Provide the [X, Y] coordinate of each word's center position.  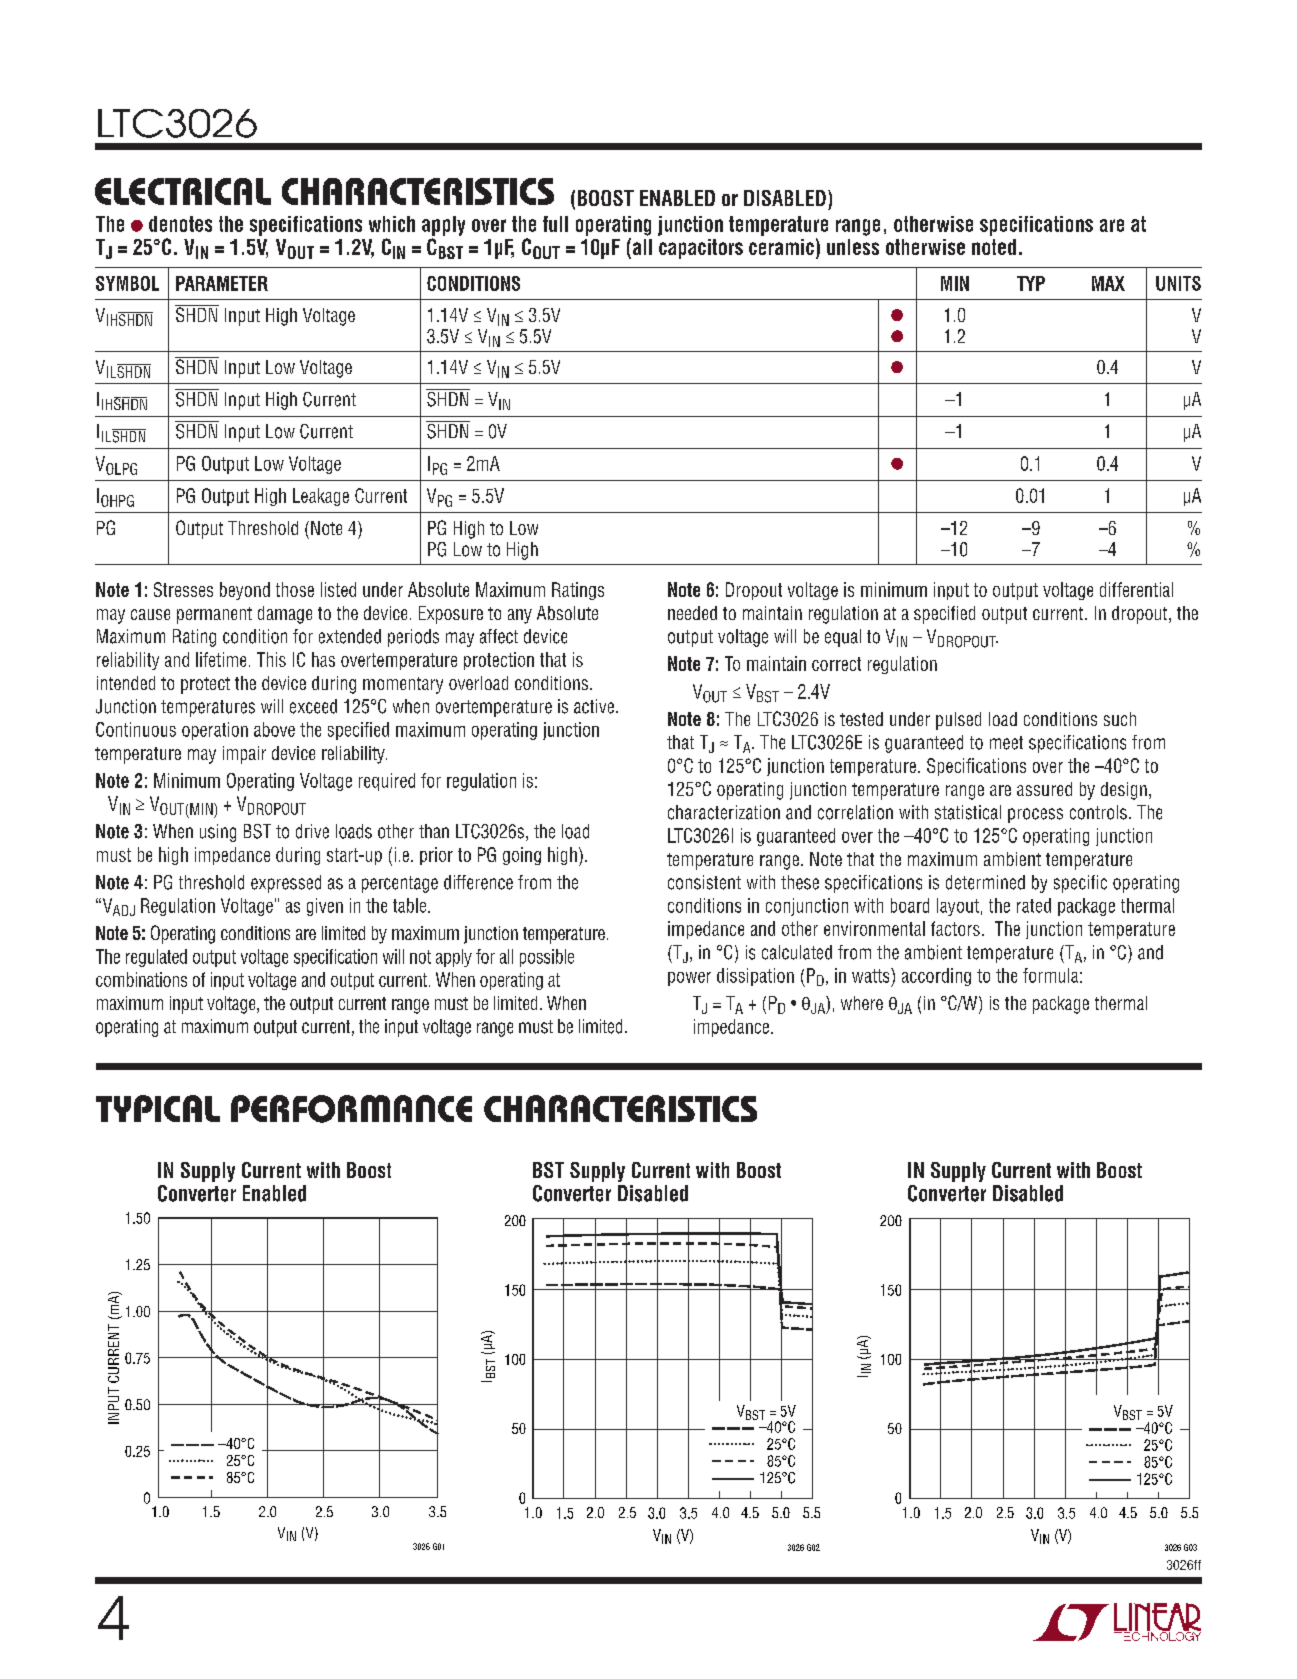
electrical [183, 191]
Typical [158, 1108]
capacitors [701, 249]
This [271, 659]
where [862, 1003]
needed [692, 613]
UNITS [1178, 283]
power [689, 979]
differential [1136, 589]
